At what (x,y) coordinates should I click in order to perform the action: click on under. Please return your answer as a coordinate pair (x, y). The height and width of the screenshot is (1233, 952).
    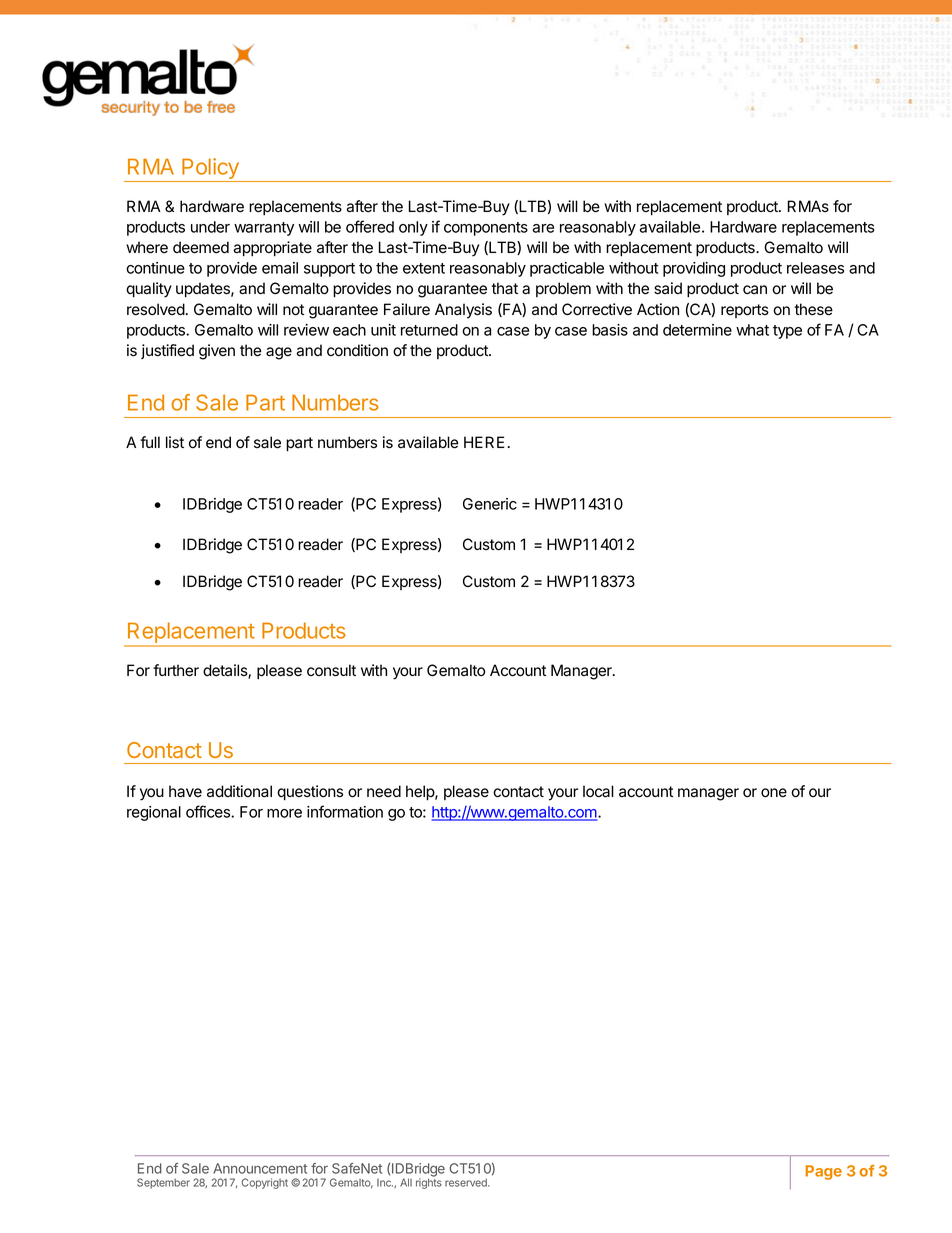
    Looking at the image, I should click on (210, 227).
